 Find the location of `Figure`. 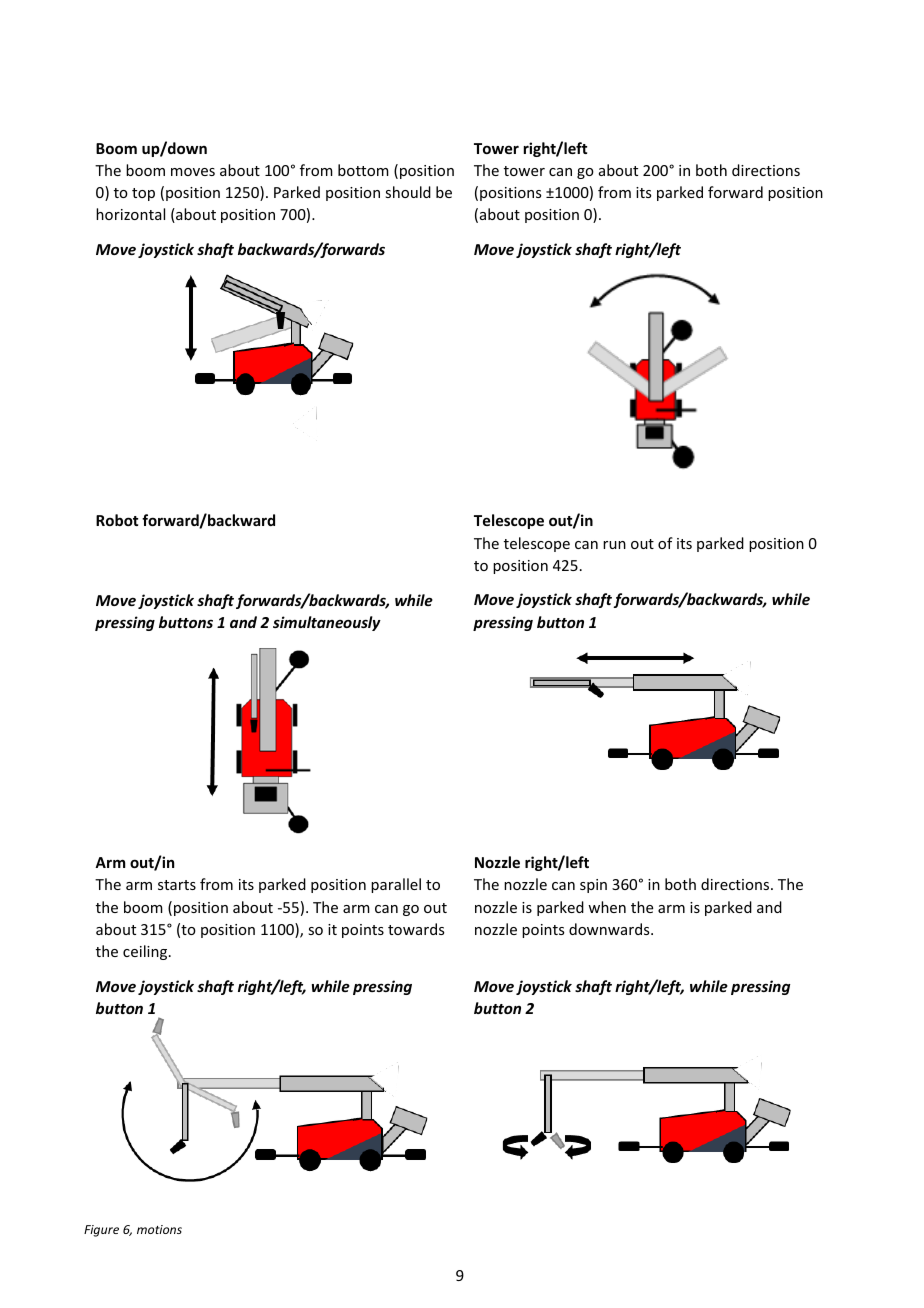

Figure is located at coordinates (101, 1231).
